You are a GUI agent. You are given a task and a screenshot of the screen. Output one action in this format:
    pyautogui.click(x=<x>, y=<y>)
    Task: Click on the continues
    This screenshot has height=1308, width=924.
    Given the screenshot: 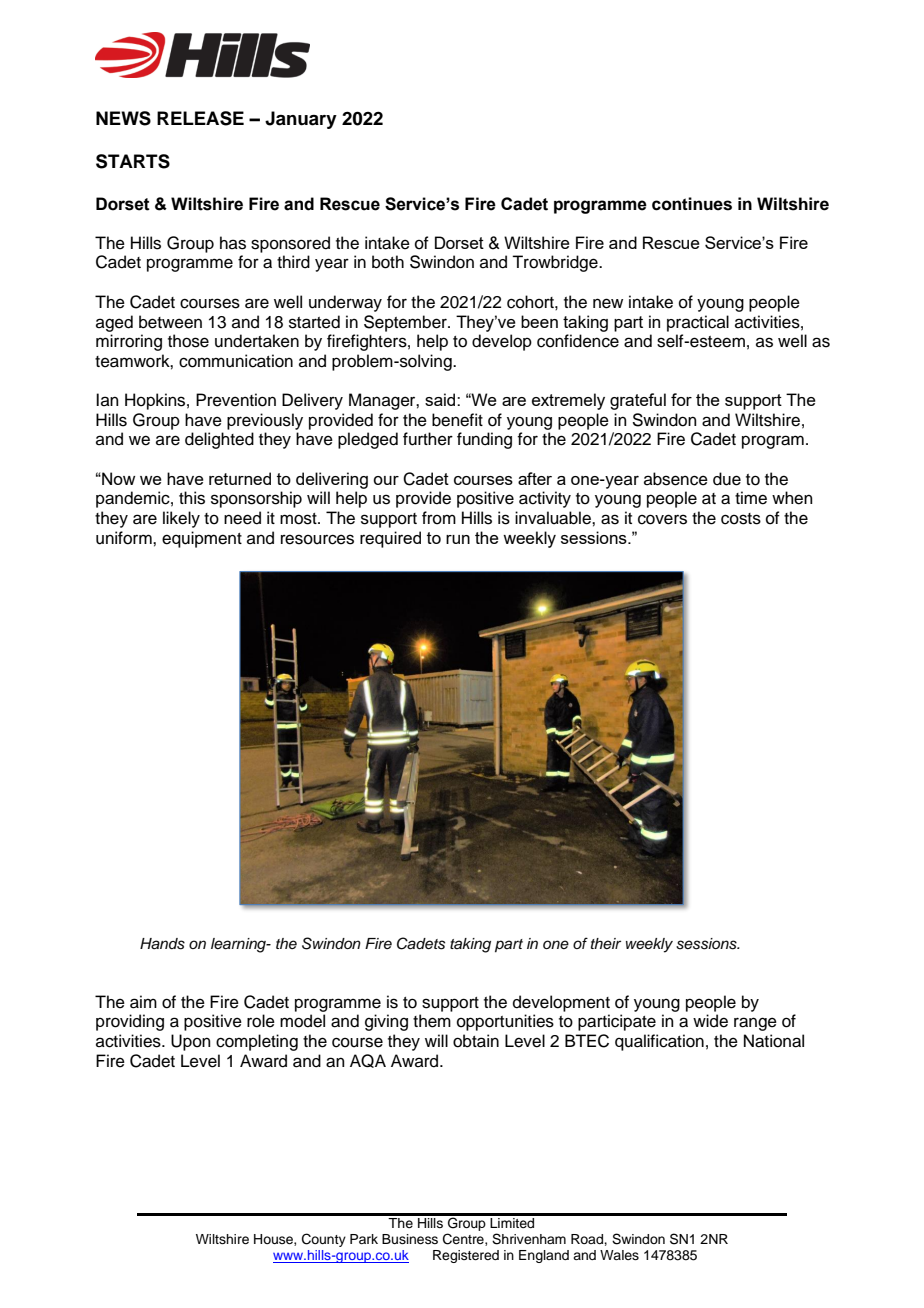 What is the action you would take?
    pyautogui.click(x=692, y=204)
